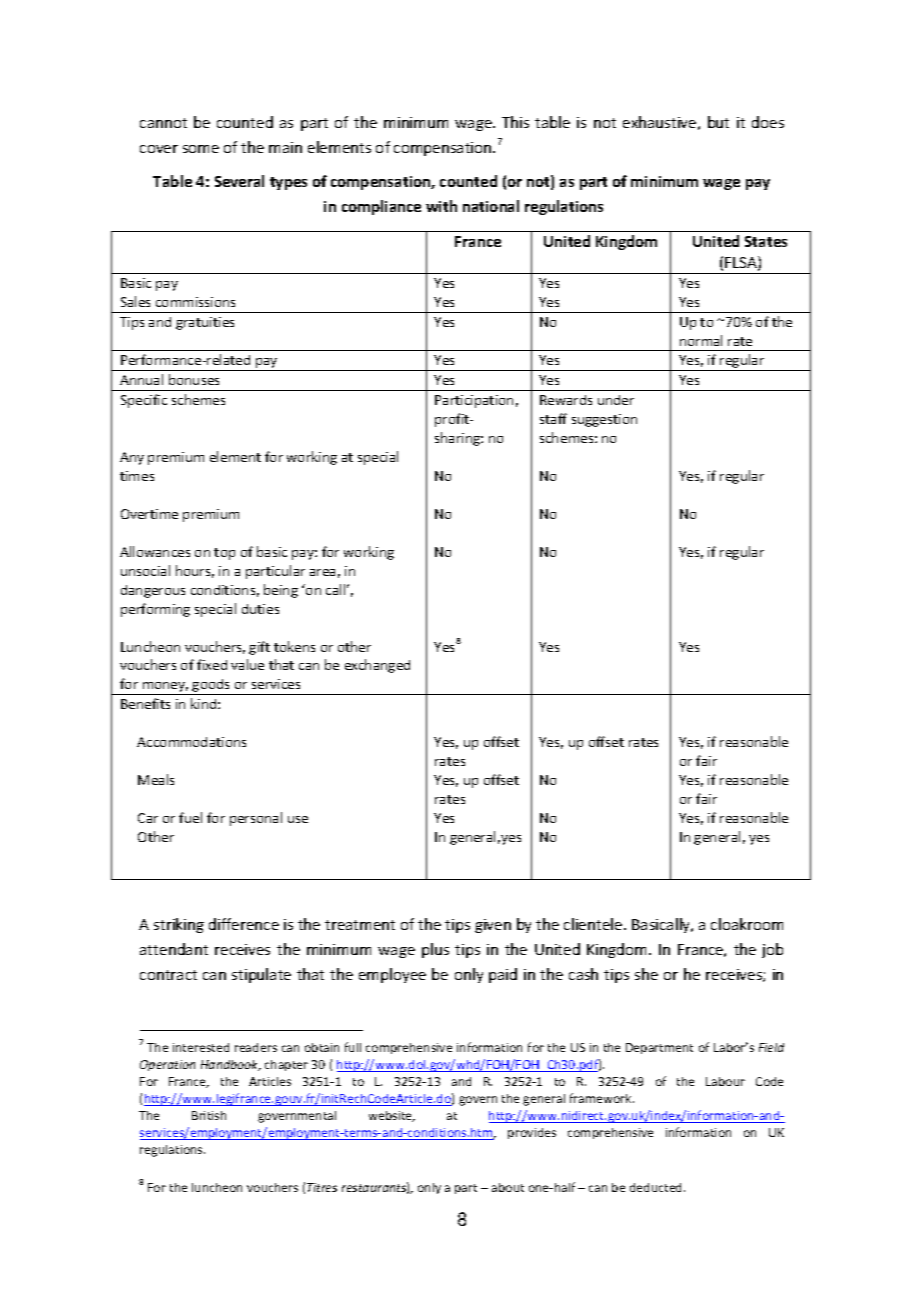 This screenshot has width=924, height=1308. Describe the element at coordinates (190, 817) in the screenshot. I see `fuel` at that location.
